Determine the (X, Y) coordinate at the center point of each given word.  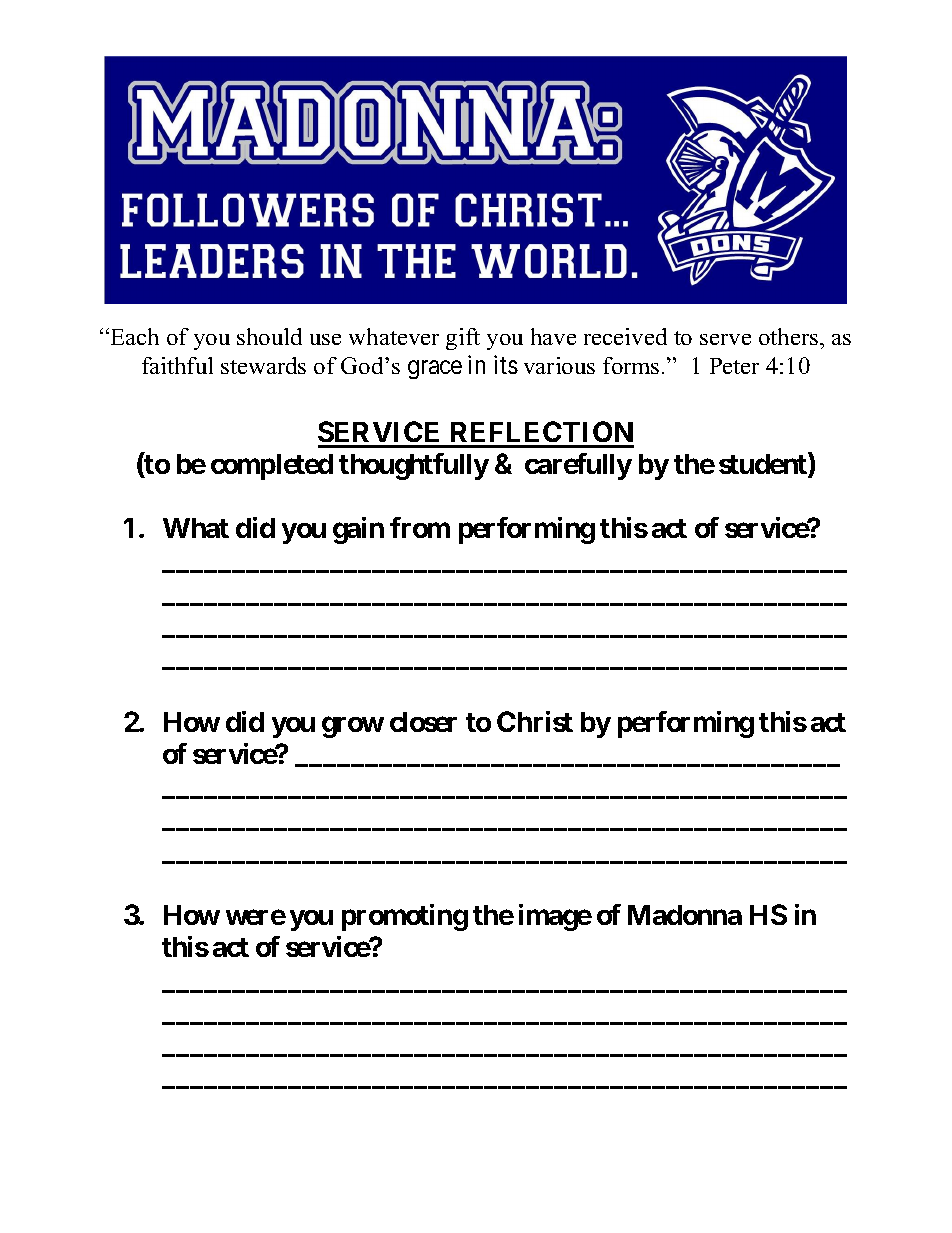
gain (358, 530)
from (420, 527)
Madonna (685, 915)
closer (423, 722)
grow (353, 727)
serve (725, 339)
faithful (177, 365)
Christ (535, 721)
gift (463, 339)
